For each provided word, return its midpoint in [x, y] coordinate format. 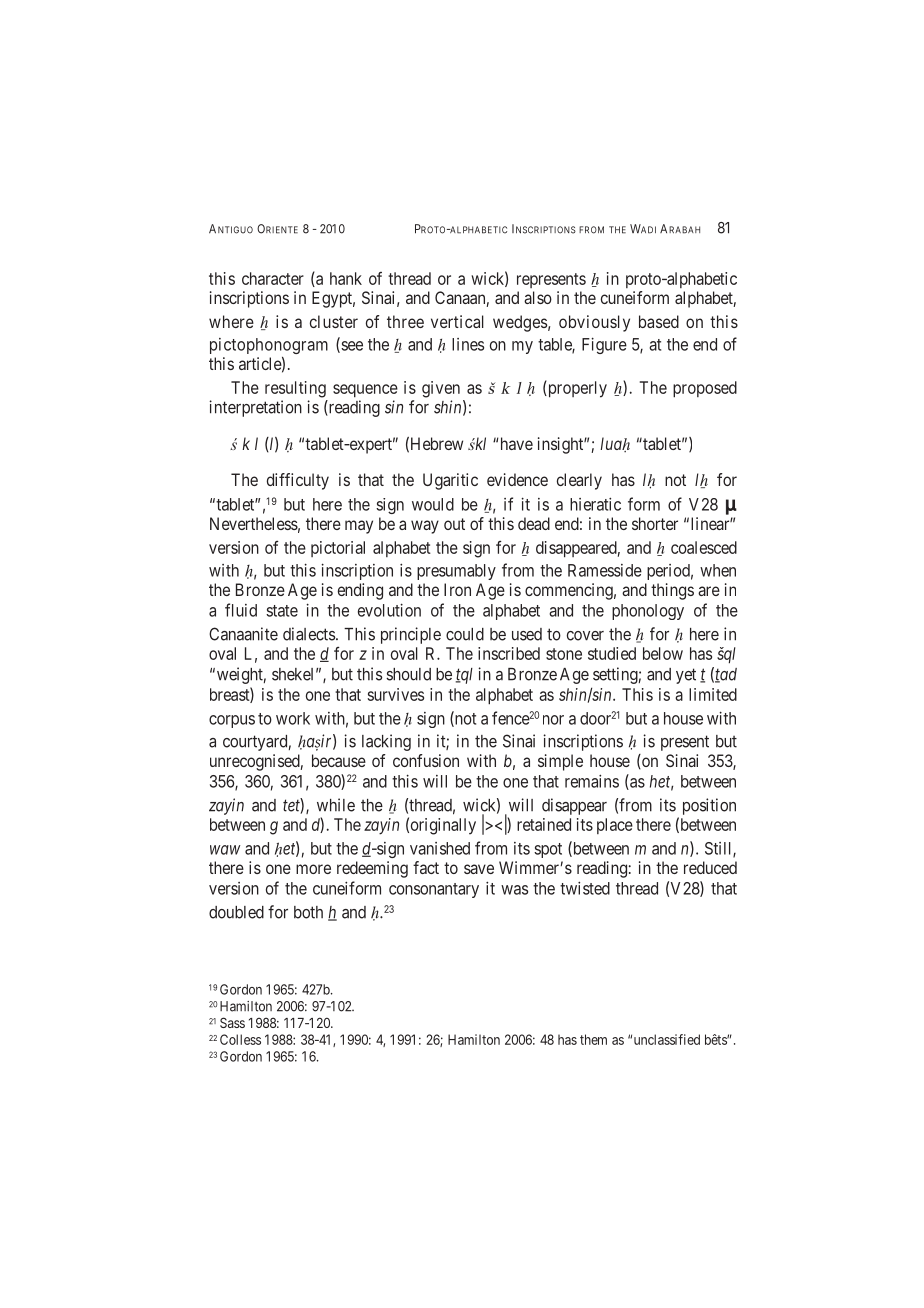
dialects [309, 634]
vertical [457, 321]
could [465, 634]
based [659, 321]
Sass [232, 1022]
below [663, 653]
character [273, 278]
